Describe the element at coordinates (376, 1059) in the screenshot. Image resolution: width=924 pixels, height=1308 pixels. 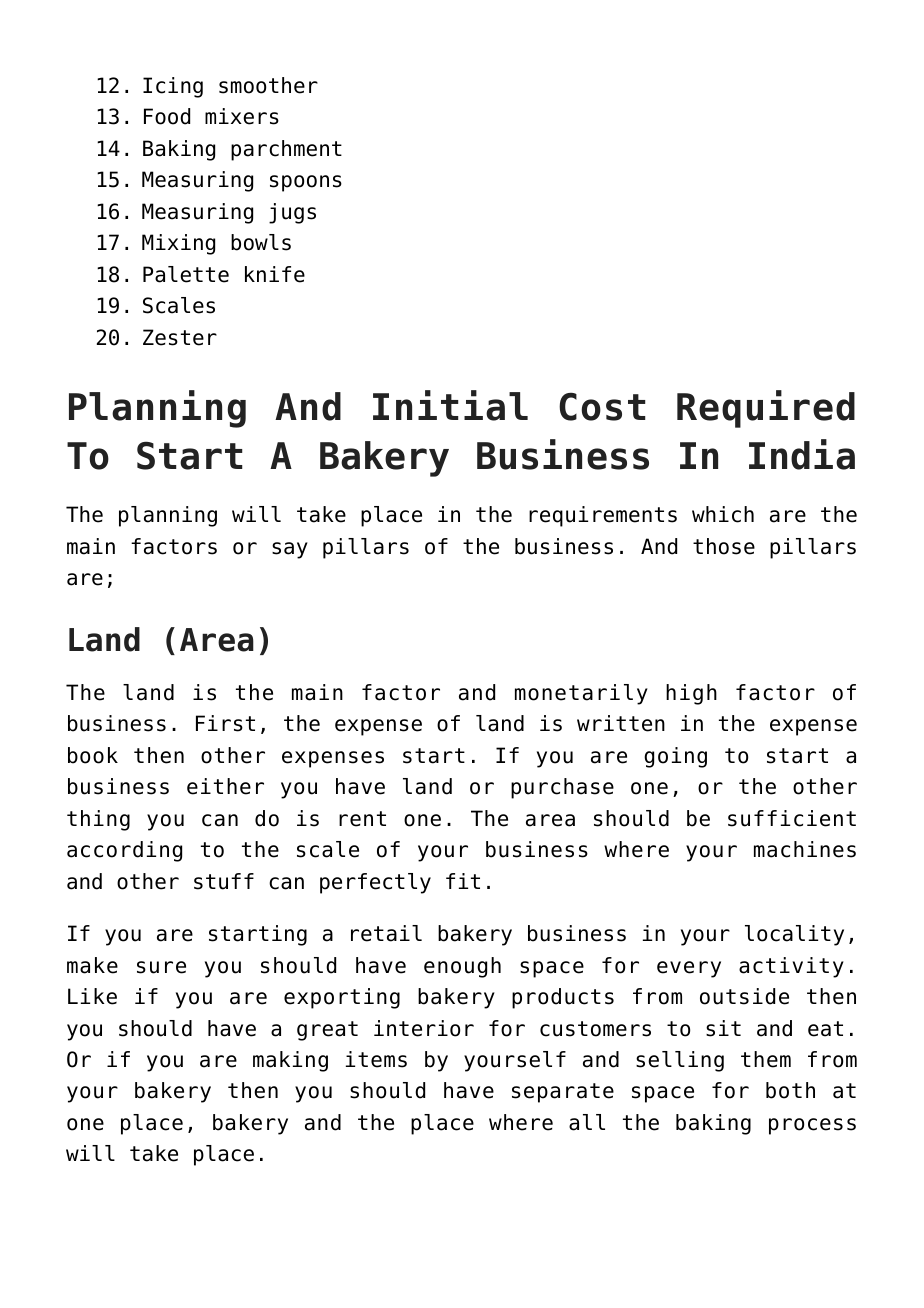
I see `items` at that location.
